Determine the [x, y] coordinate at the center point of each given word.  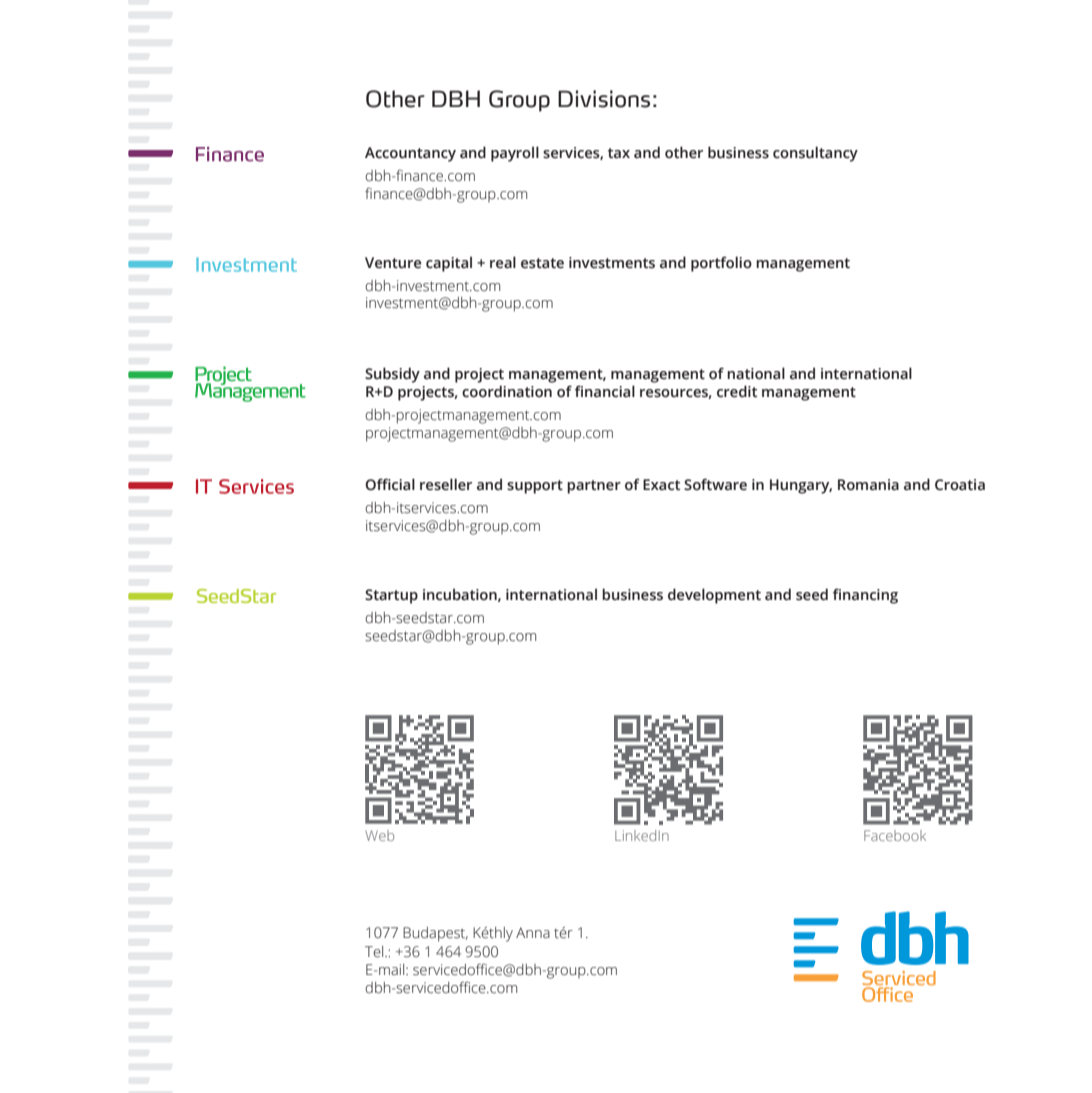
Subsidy [392, 375]
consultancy [815, 154]
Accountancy [410, 154]
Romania [868, 485]
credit [737, 391]
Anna [533, 933]
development [714, 596]
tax [619, 153]
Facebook [895, 835]
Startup [391, 596]
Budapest [435, 934]
